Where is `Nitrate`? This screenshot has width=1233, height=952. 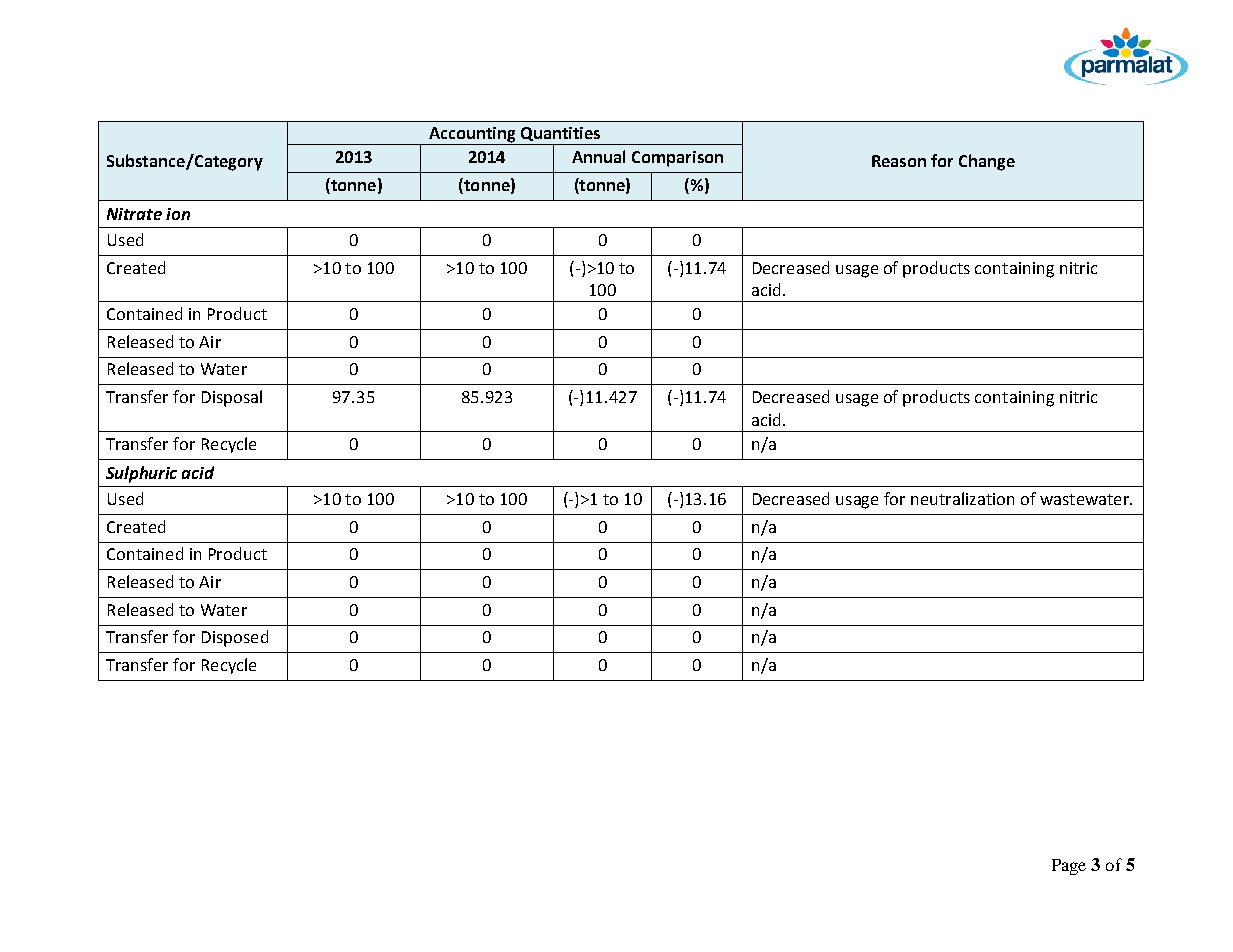
Nitrate is located at coordinates (134, 214).
